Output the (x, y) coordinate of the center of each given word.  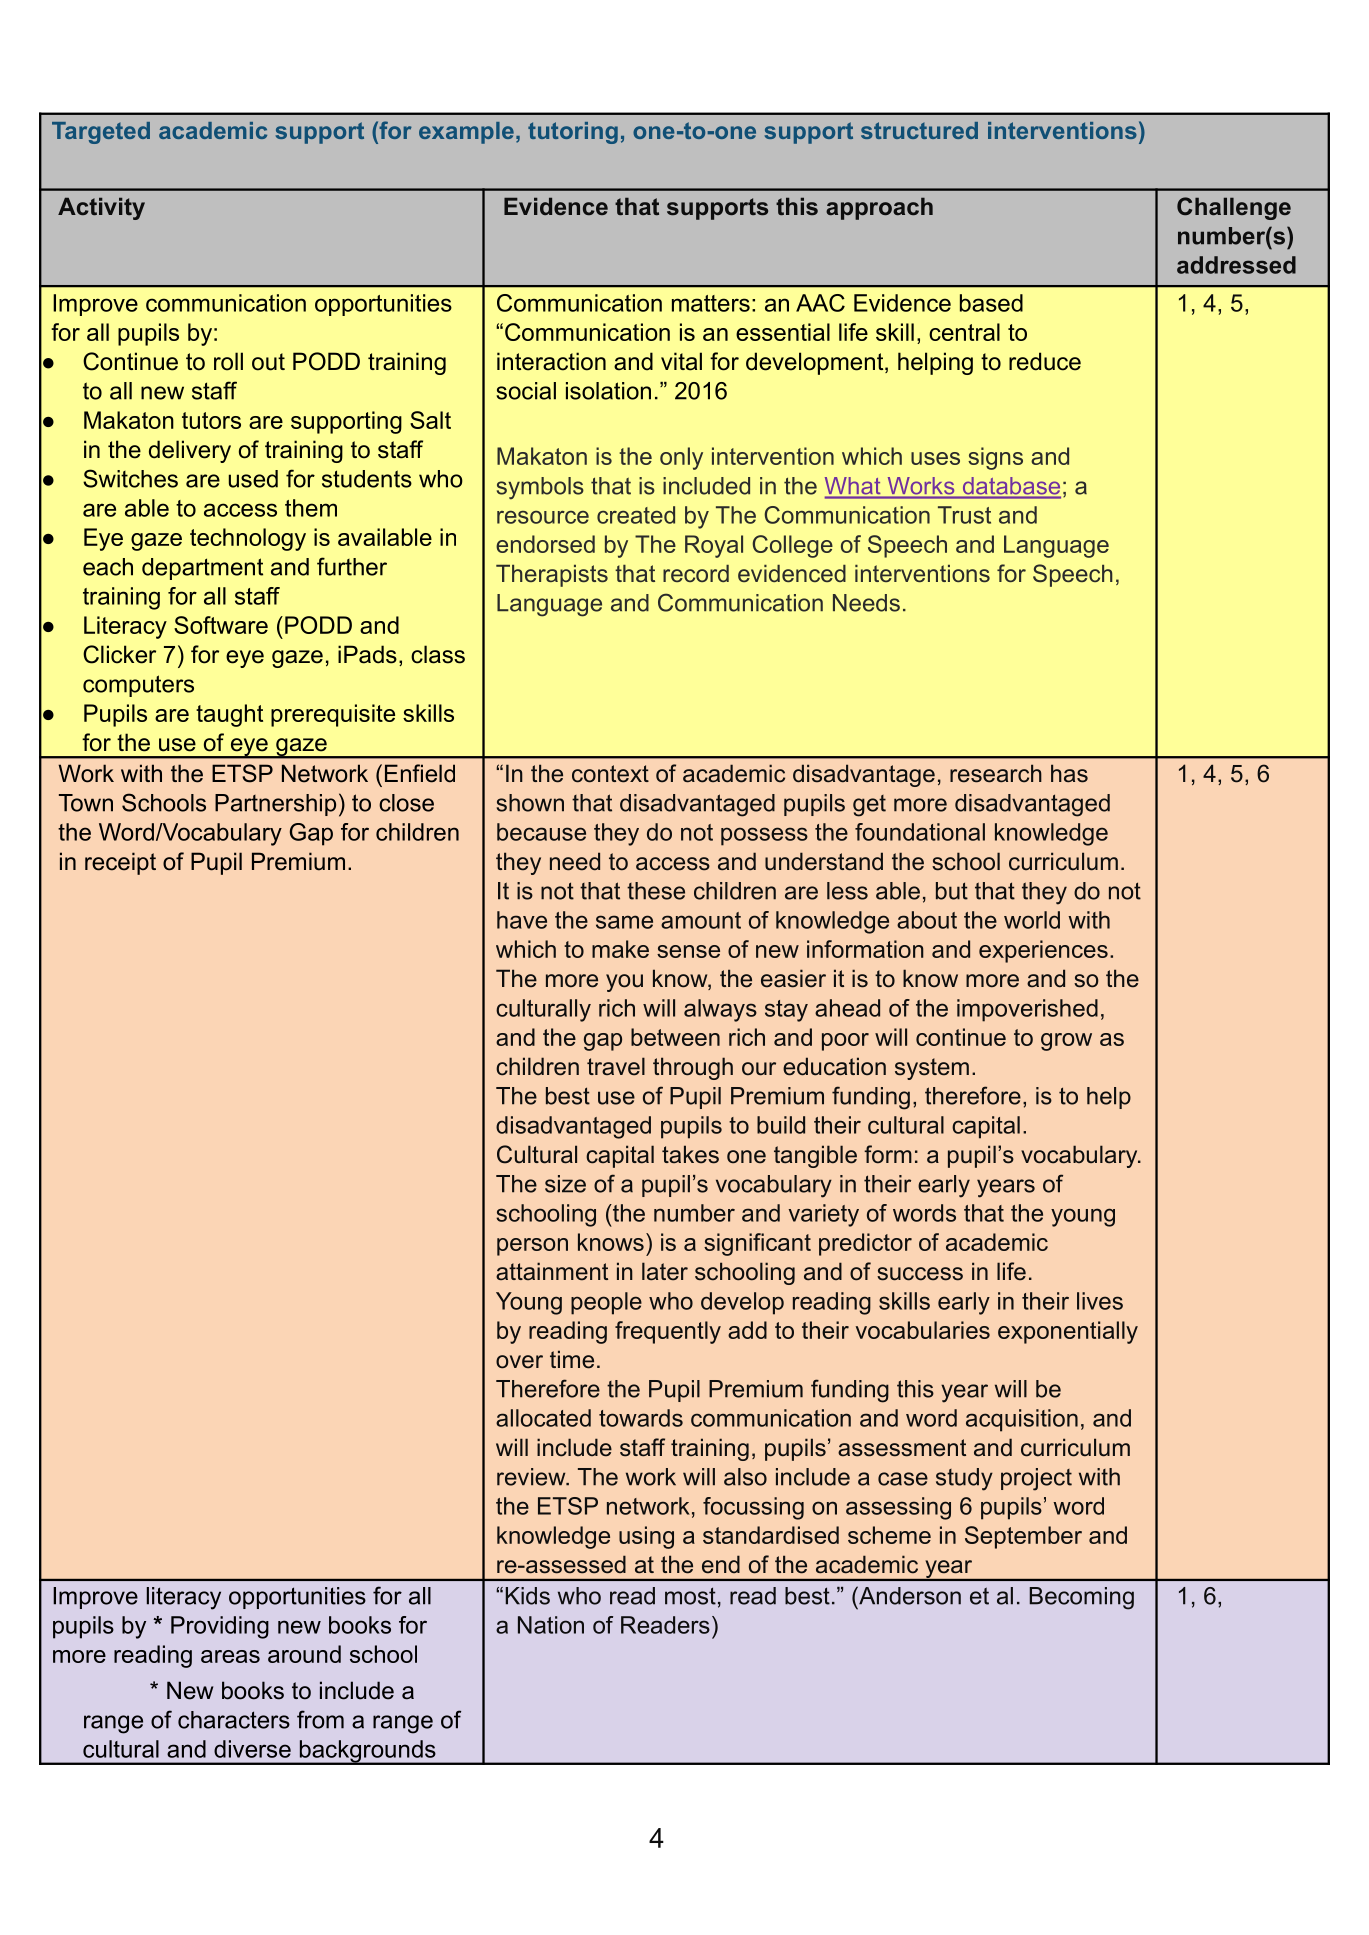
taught (229, 715)
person (532, 1247)
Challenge (1234, 208)
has (1069, 773)
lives (1100, 1301)
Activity (101, 209)
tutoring (573, 133)
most (690, 1596)
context (610, 774)
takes (690, 1154)
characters (234, 1720)
